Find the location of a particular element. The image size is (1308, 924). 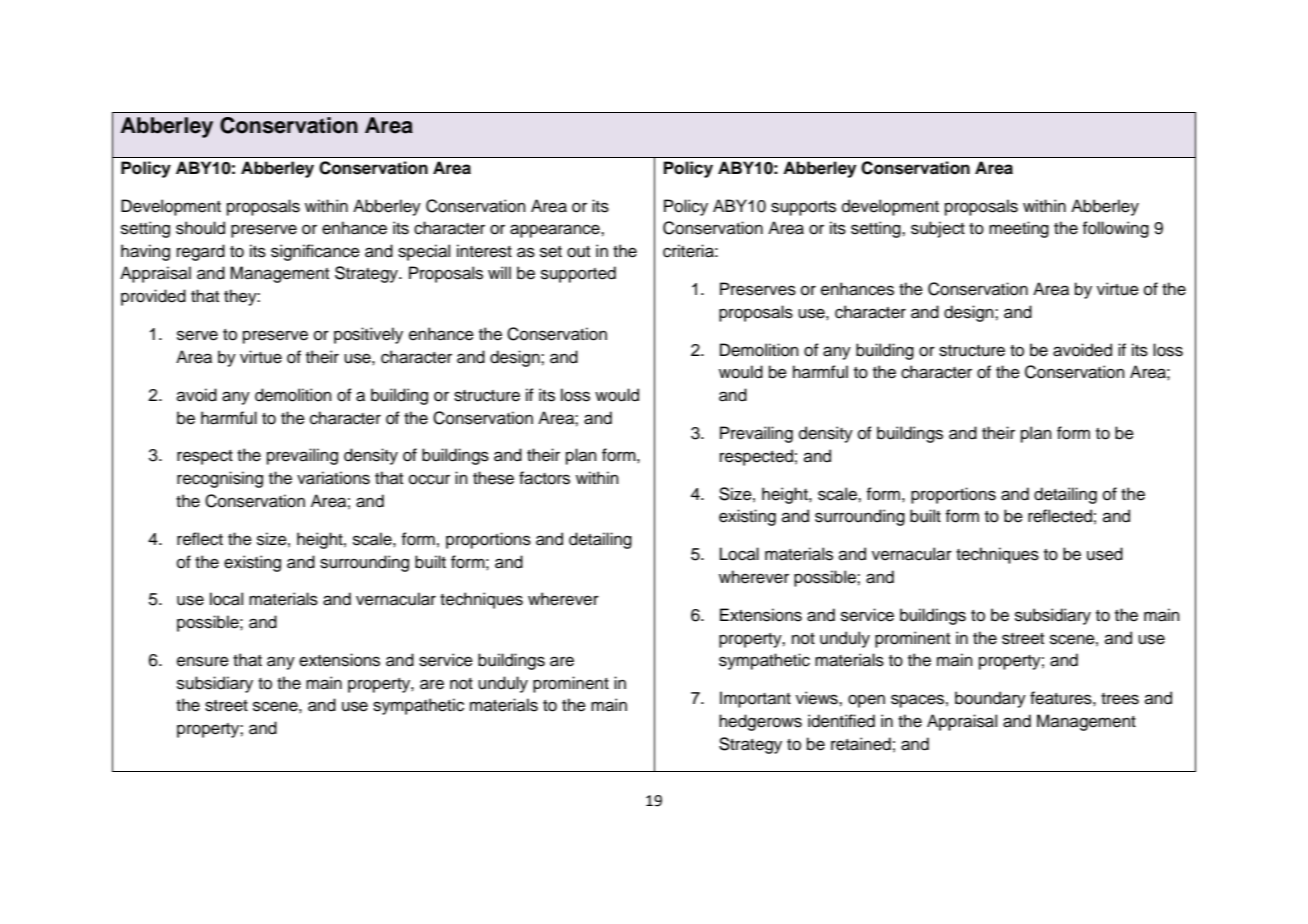

meeting is located at coordinates (1019, 229).
